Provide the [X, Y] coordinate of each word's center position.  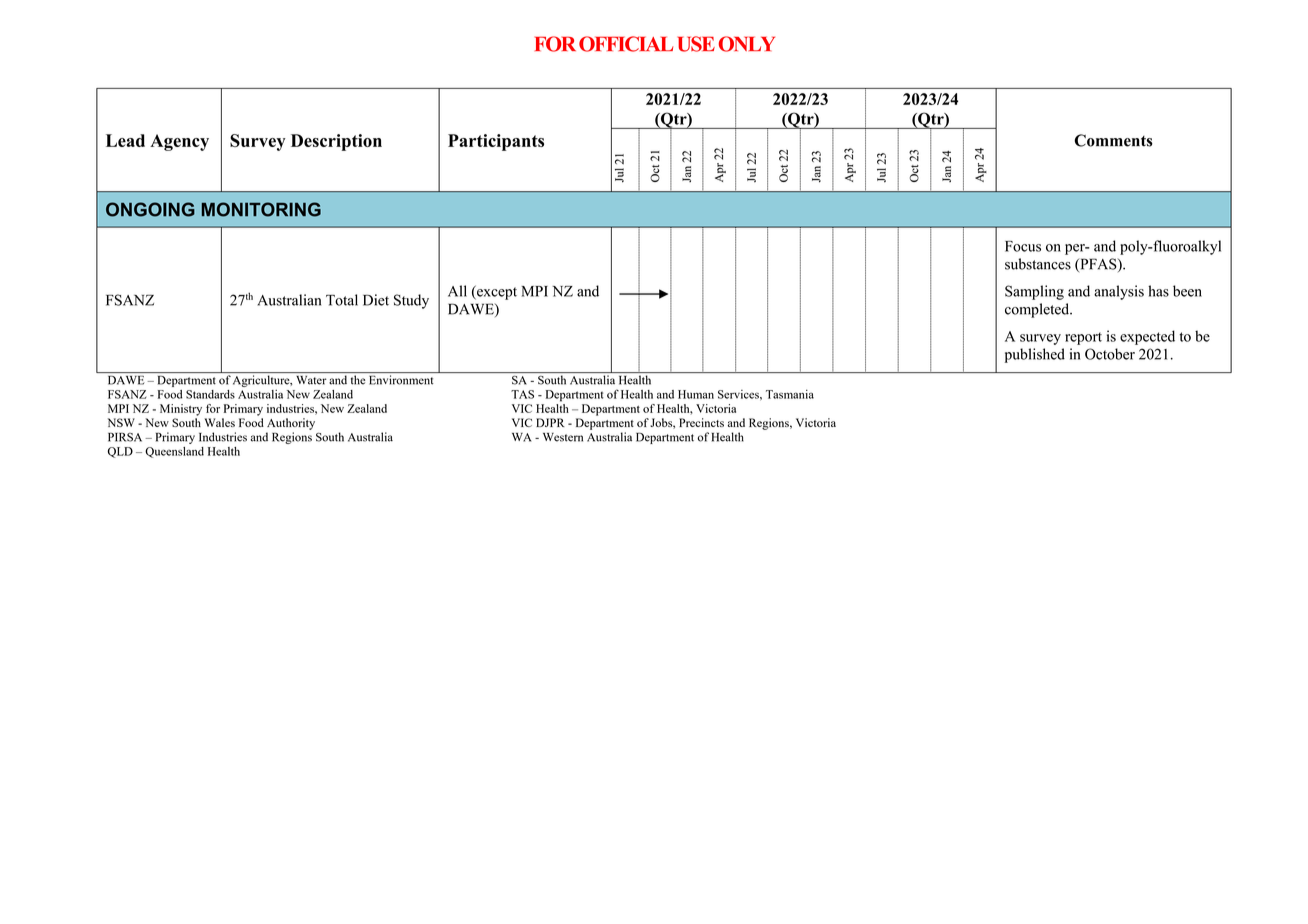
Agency [179, 142]
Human [696, 394]
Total [342, 300]
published [1035, 355]
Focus [1023, 246]
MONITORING [261, 209]
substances [1038, 264]
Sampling [1034, 292]
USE [696, 44]
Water [311, 380]
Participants [496, 142]
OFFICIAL [626, 44]
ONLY [747, 44]
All [457, 291]
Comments [1113, 140]
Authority [291, 424]
